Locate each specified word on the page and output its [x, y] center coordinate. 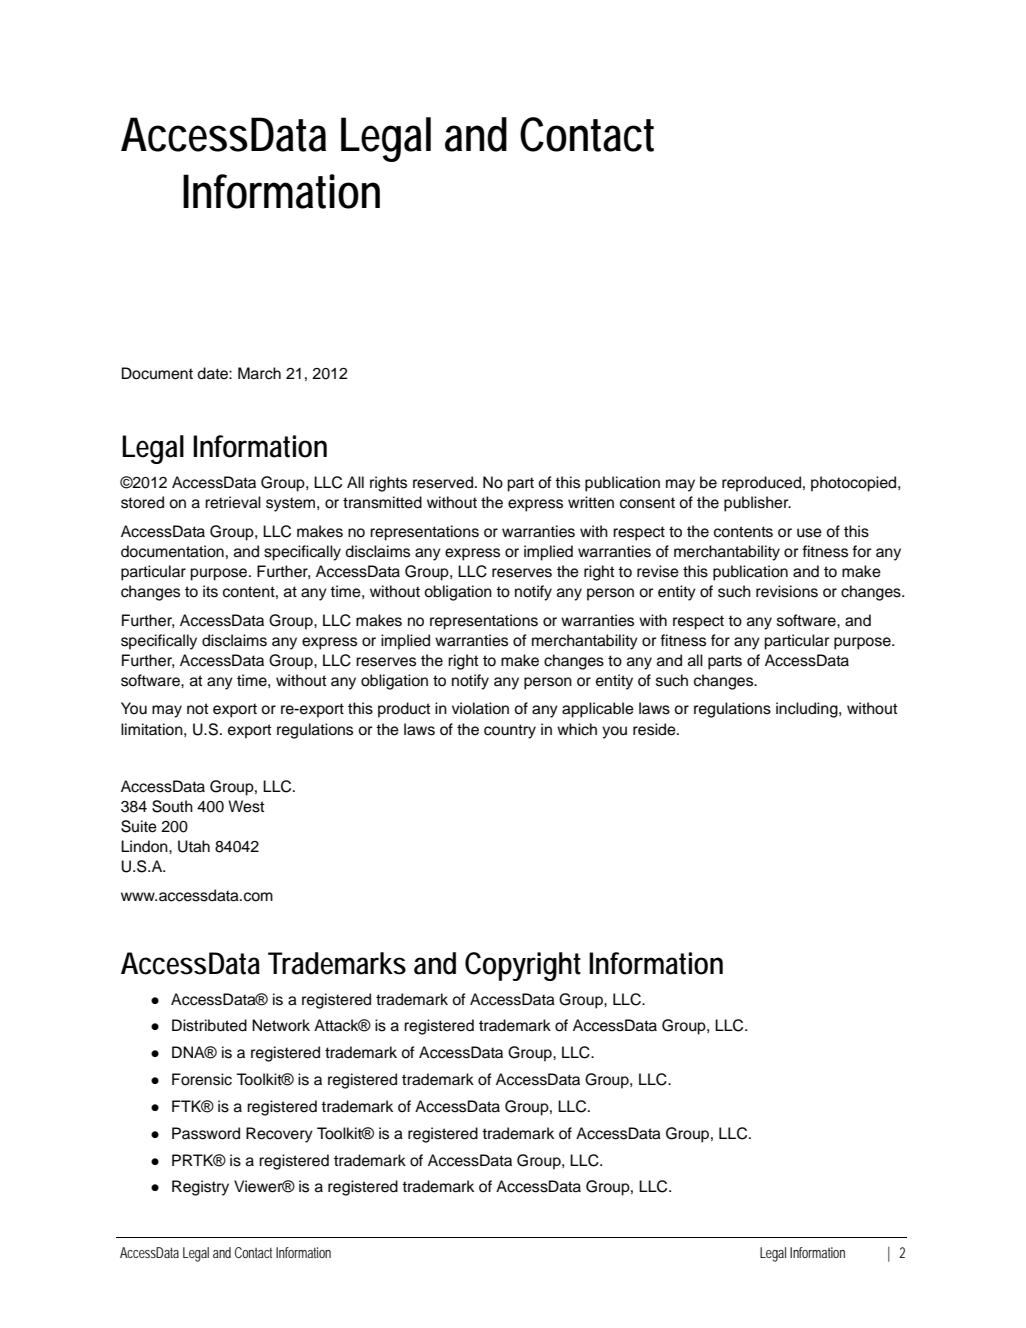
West [246, 806]
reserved [443, 482]
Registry [200, 1188]
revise [658, 571]
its [210, 591]
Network [281, 1025]
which [577, 729]
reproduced [761, 484]
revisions [787, 591]
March [259, 373]
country [510, 731]
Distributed [209, 1025]
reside [655, 729]
